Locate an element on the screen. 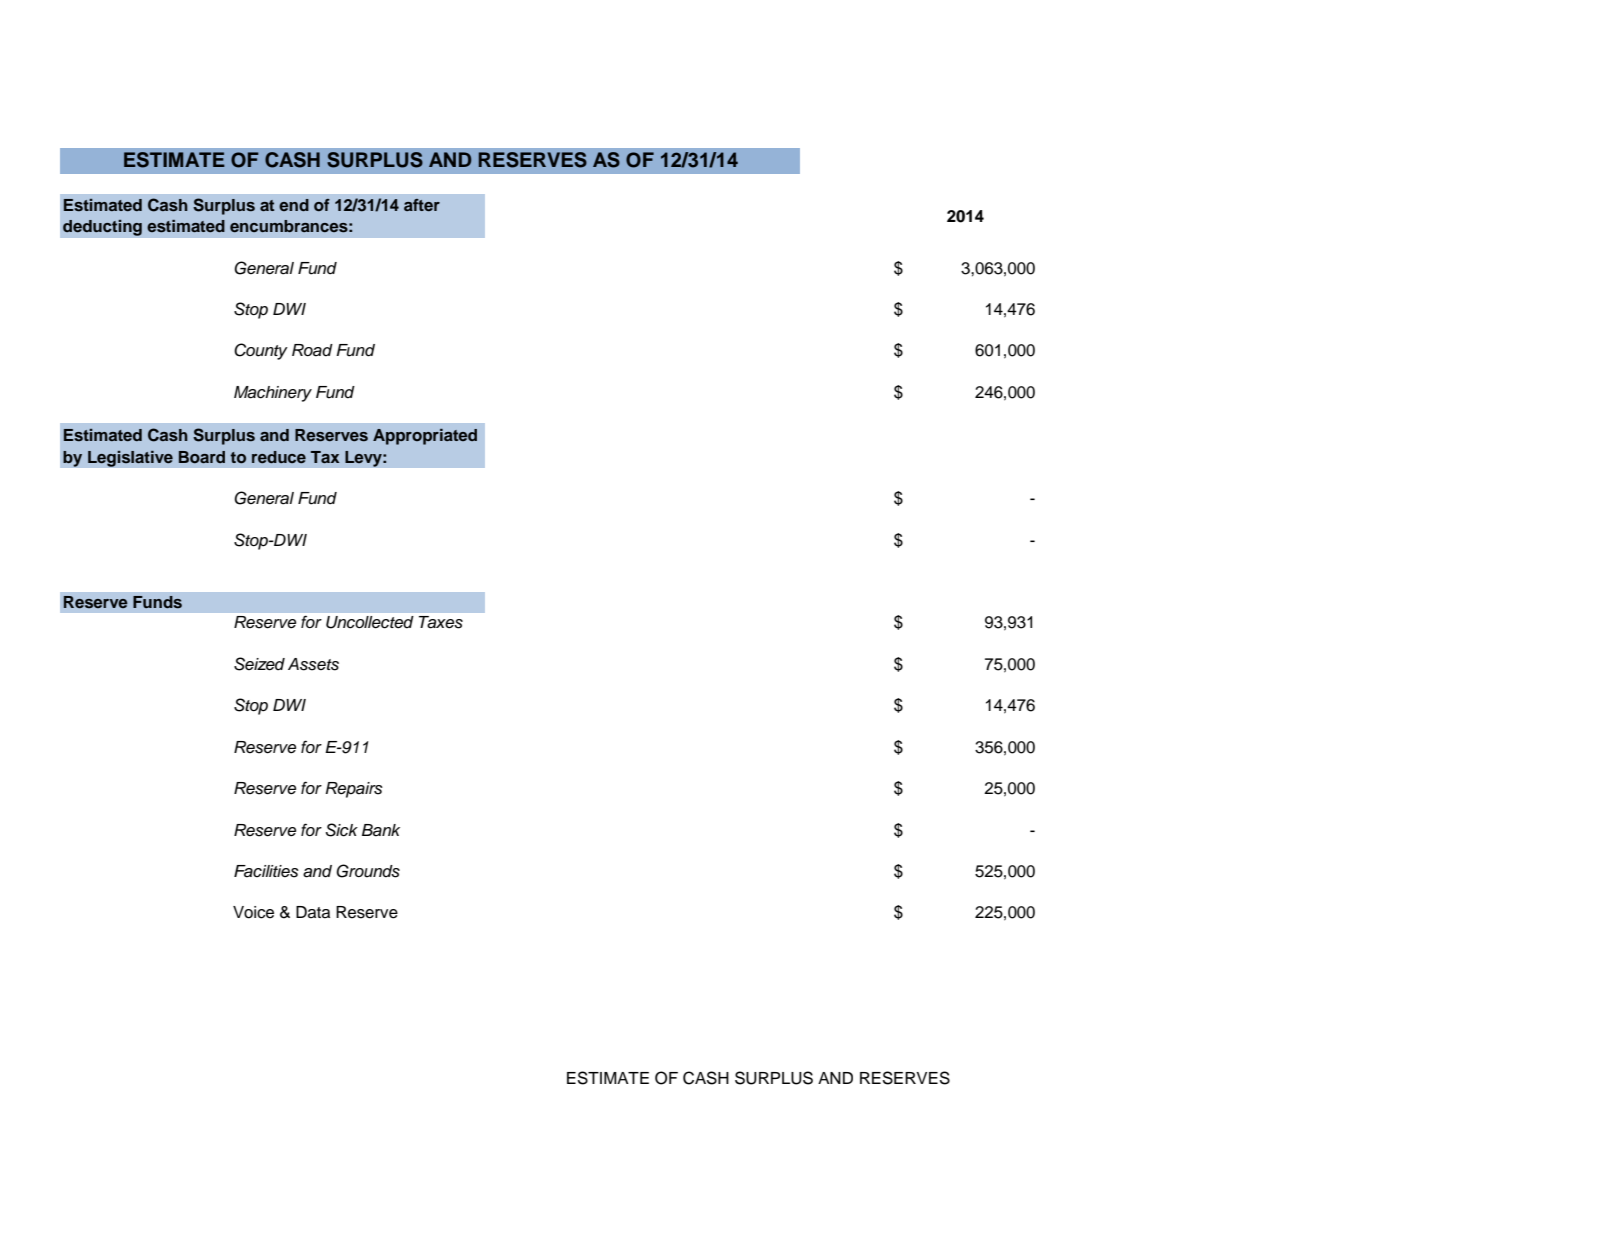 The height and width of the screenshot is (1243, 1606). reduce is located at coordinates (279, 457).
